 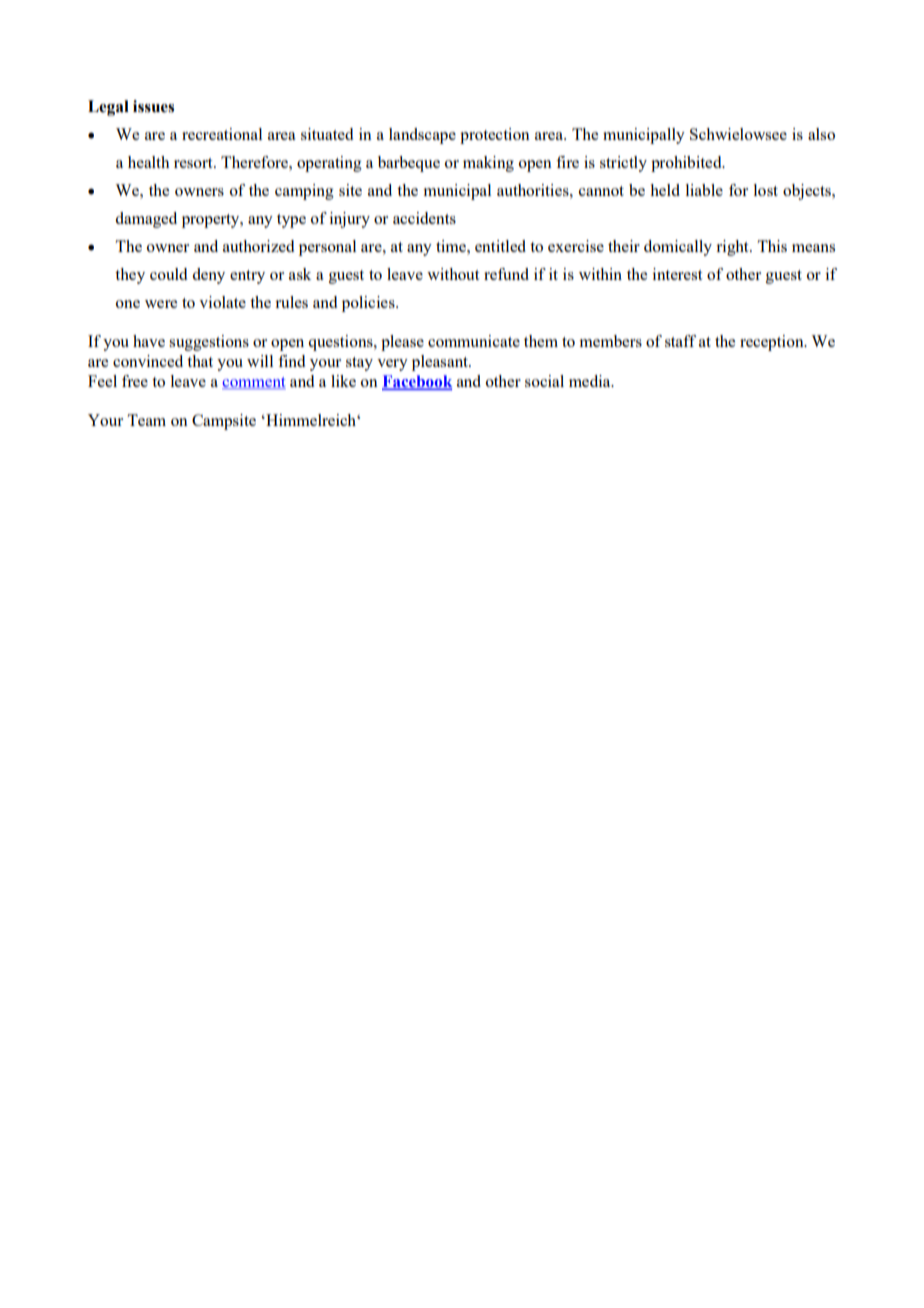 I want to click on protection, so click(x=495, y=136).
